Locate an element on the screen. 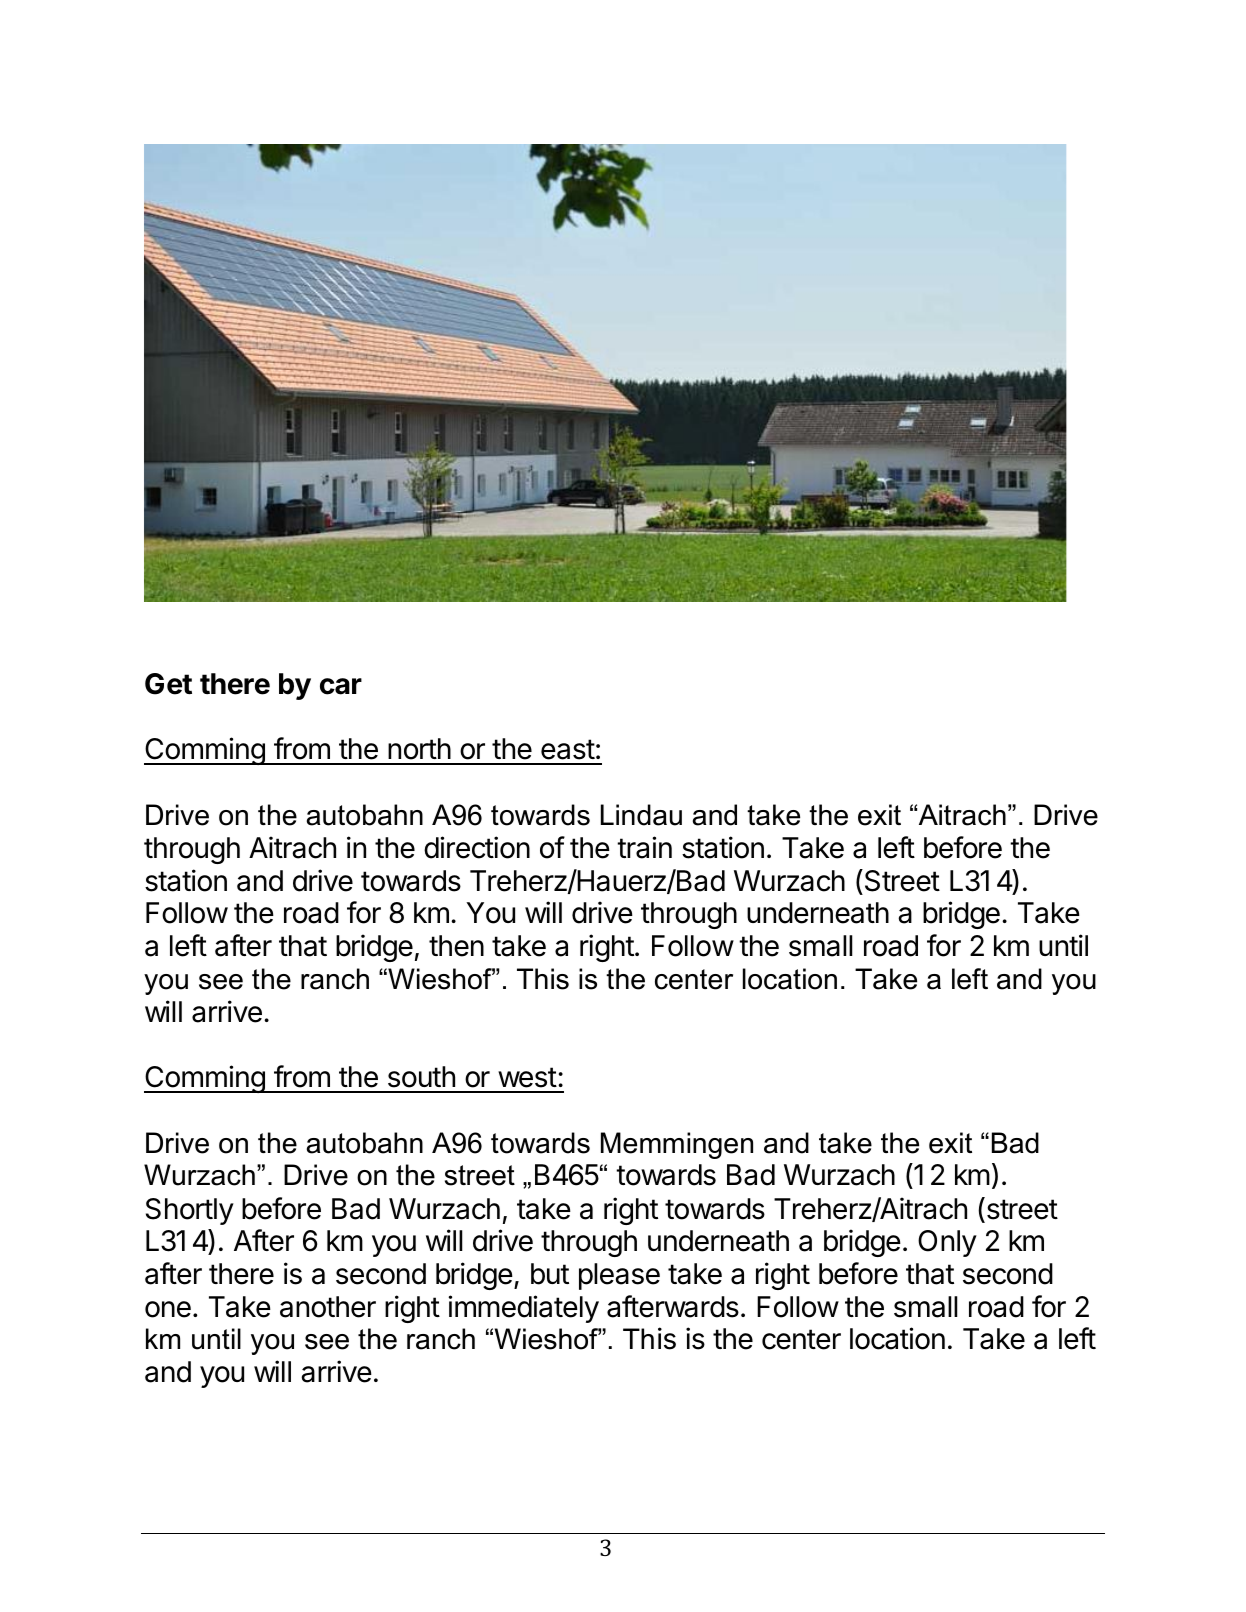  Only is located at coordinates (947, 1243).
